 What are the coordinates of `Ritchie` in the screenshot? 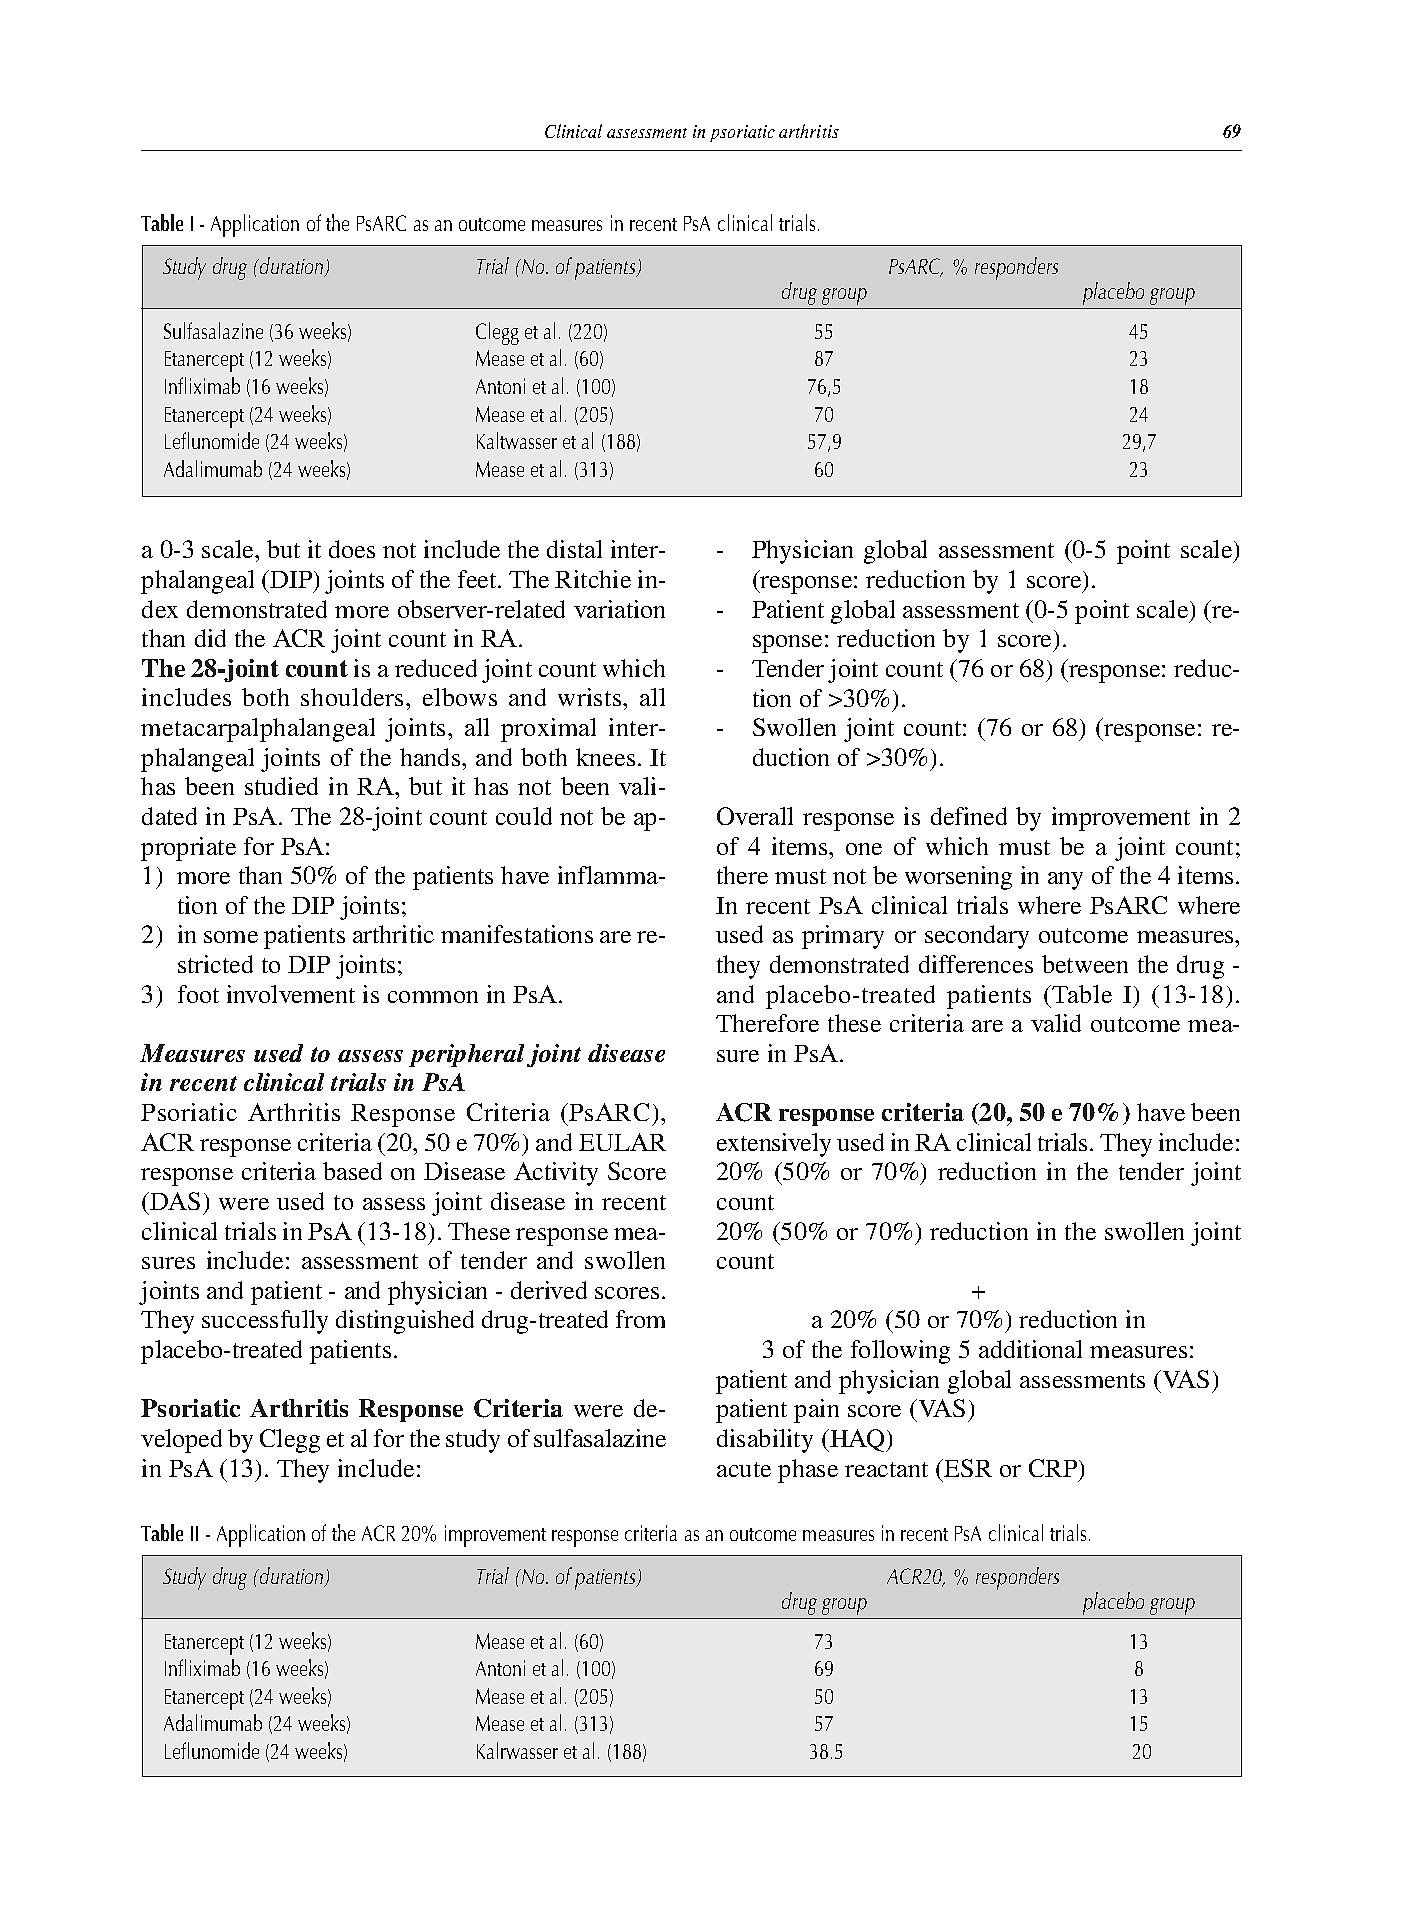 It's located at (593, 579).
